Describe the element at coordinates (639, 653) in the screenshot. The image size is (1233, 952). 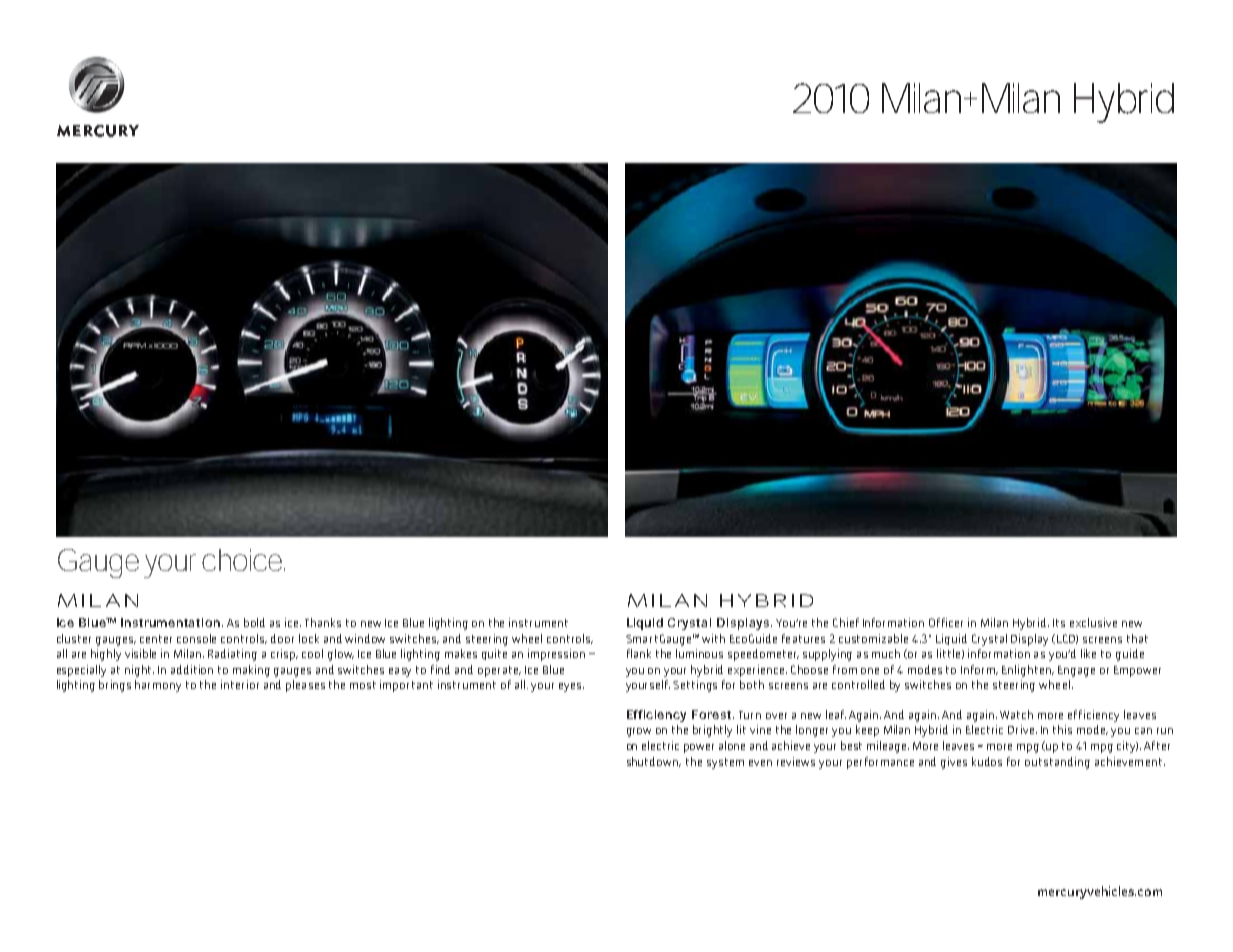
I see `flank` at that location.
